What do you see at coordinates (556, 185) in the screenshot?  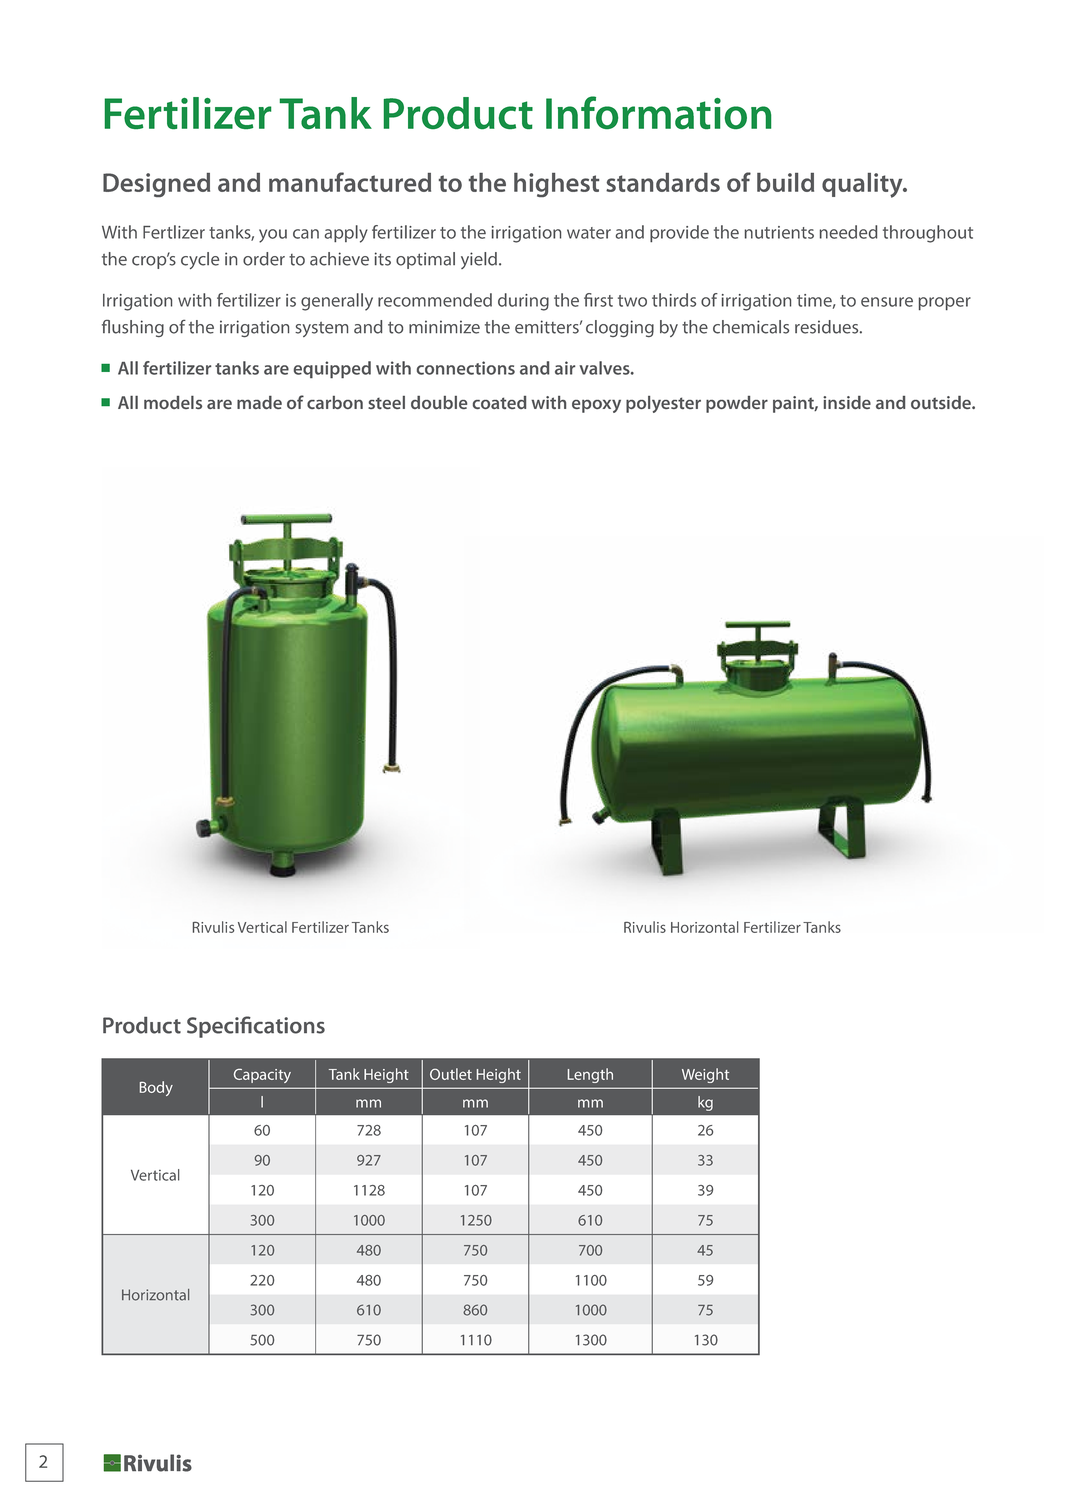 I see `highest` at bounding box center [556, 185].
